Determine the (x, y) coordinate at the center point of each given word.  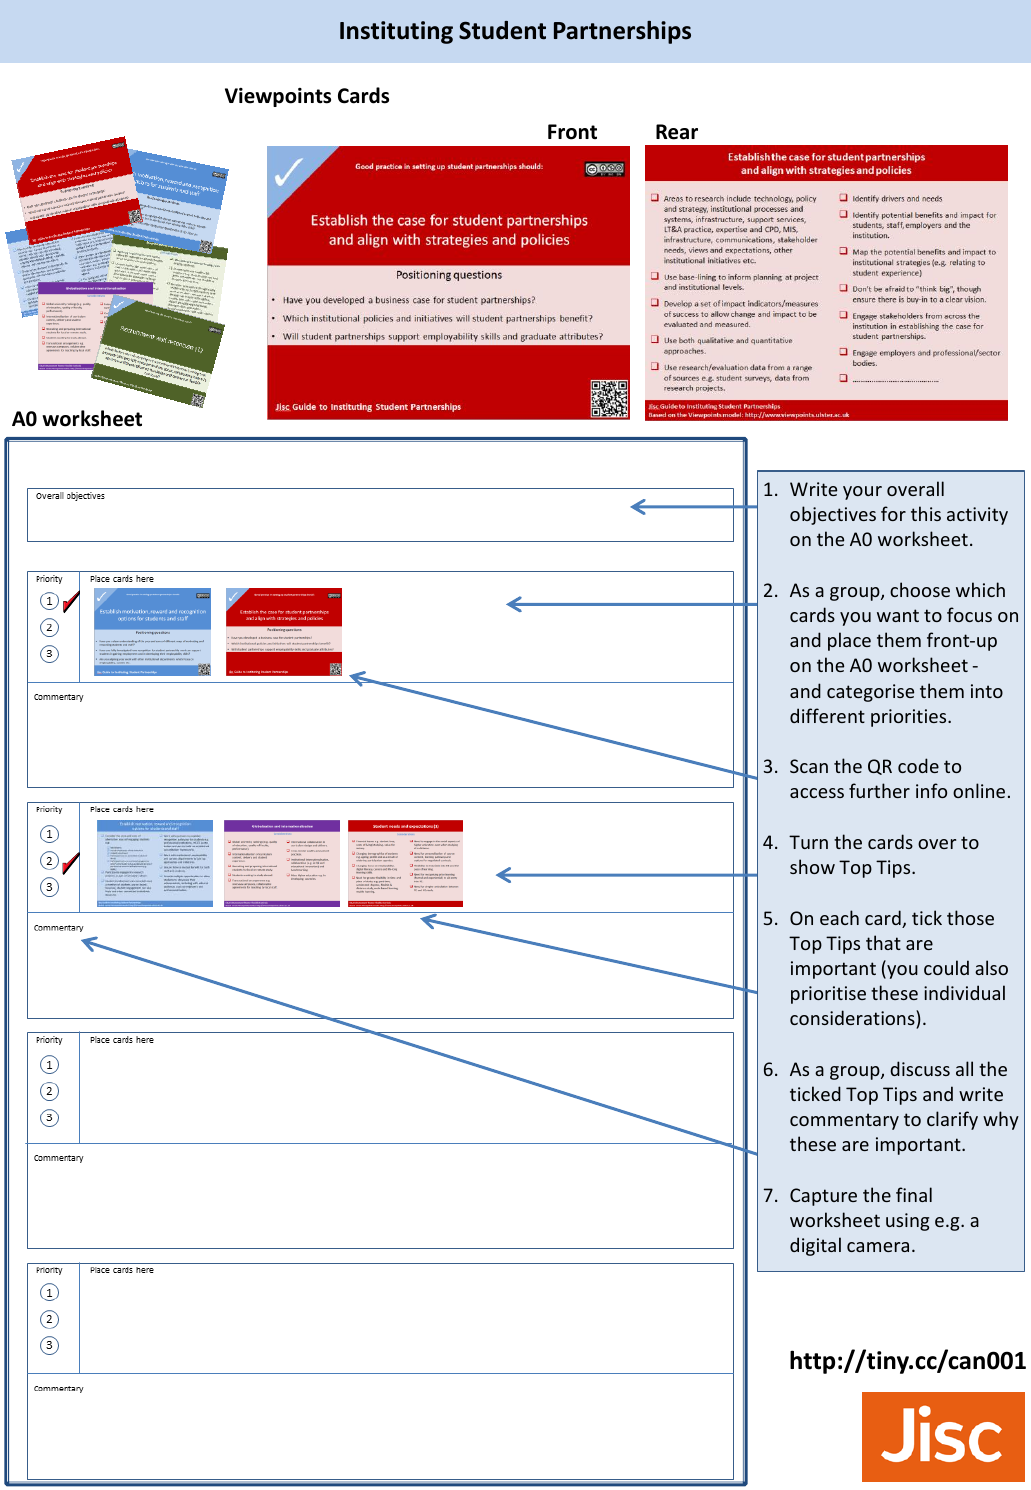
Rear (677, 132)
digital (815, 1246)
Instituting (396, 32)
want (898, 615)
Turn (808, 842)
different (827, 715)
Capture (823, 1197)
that (883, 942)
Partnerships (622, 32)
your (862, 493)
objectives (833, 515)
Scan (809, 766)
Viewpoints (278, 97)
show (812, 866)
